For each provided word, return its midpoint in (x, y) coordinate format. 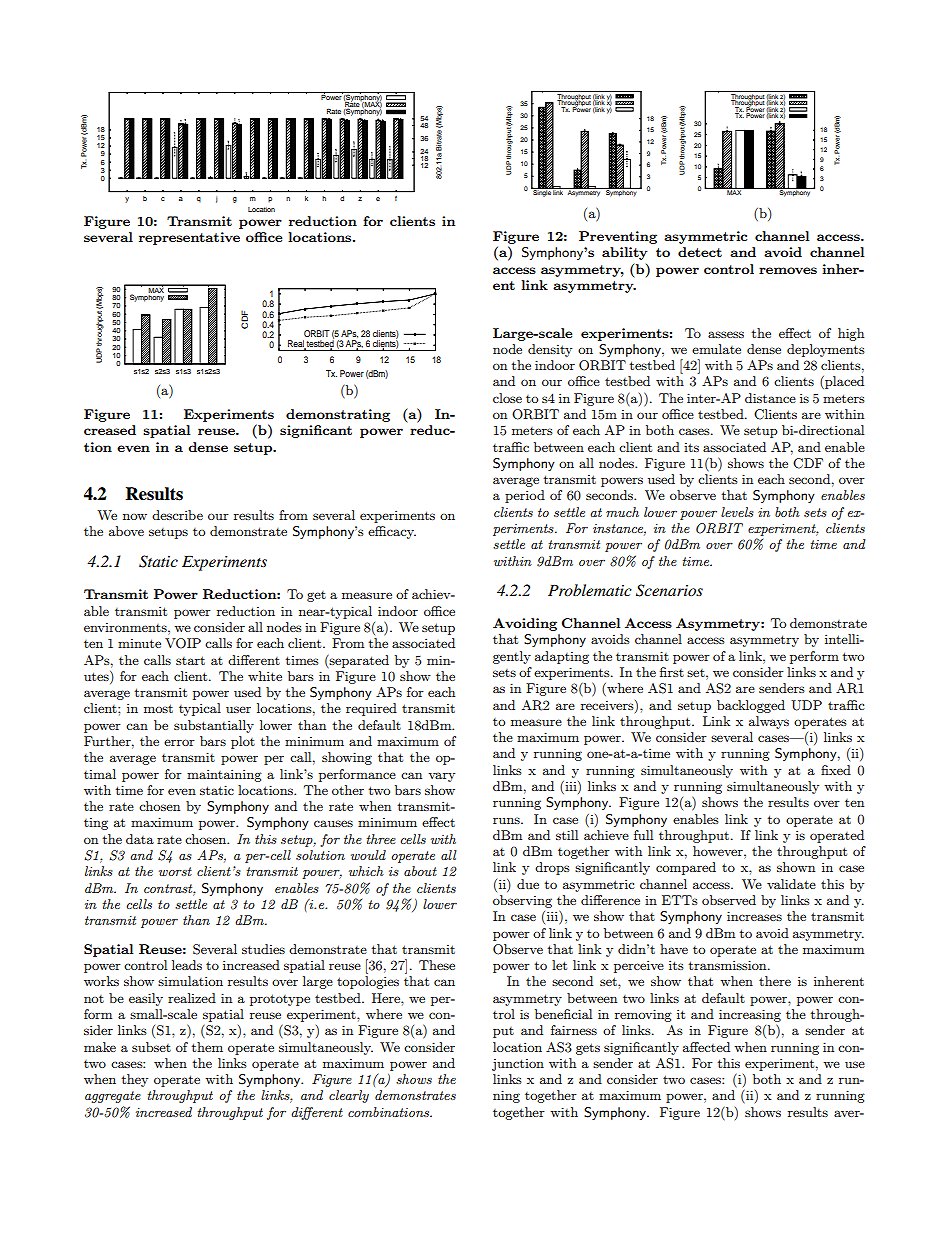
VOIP (183, 643)
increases (754, 916)
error (179, 742)
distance (770, 398)
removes (788, 270)
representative (189, 238)
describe (177, 515)
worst (175, 871)
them (207, 1047)
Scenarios (669, 590)
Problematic (590, 590)
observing (522, 901)
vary (441, 777)
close (507, 398)
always (769, 722)
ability (624, 253)
